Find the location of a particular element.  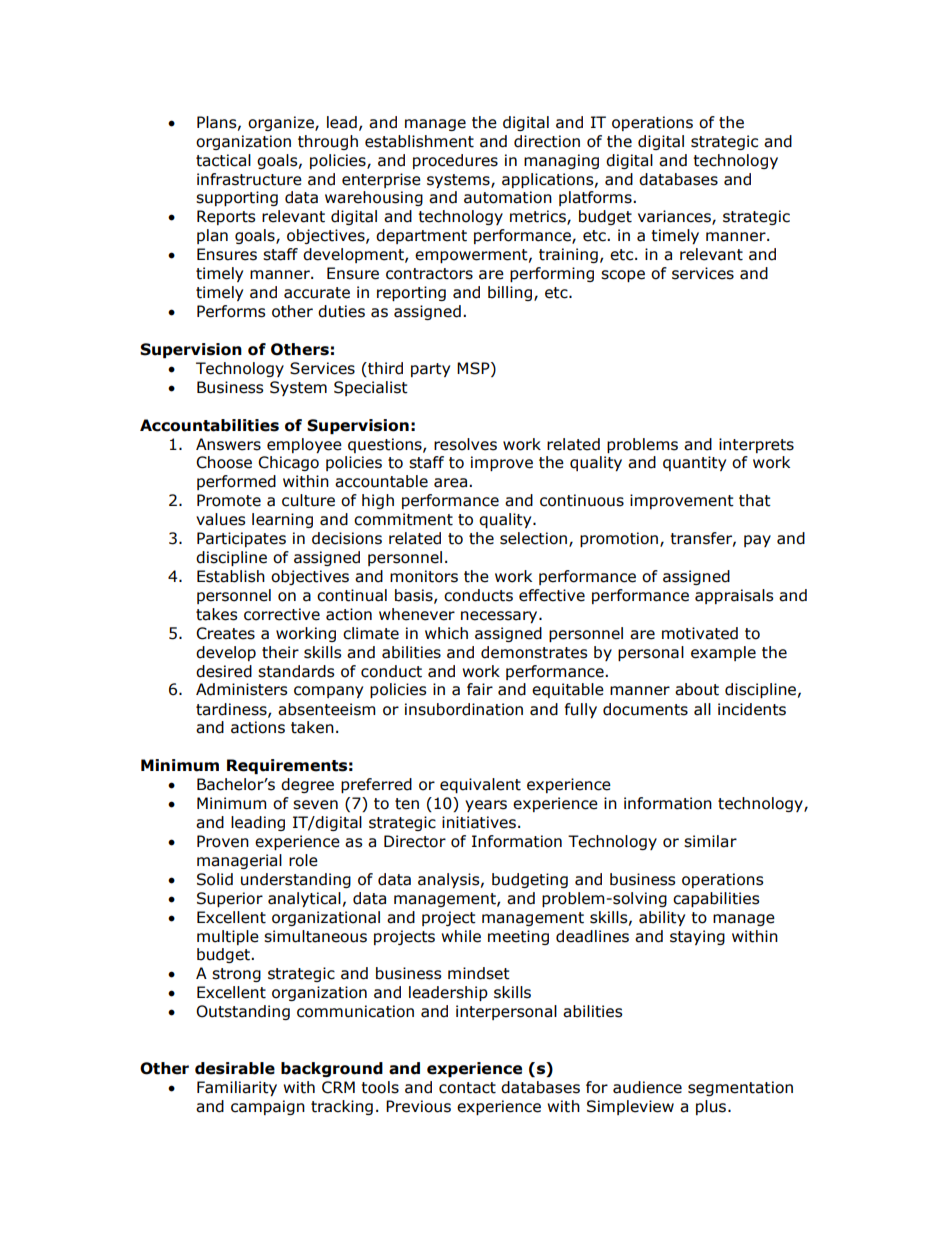

organize is located at coordinates (282, 123).
